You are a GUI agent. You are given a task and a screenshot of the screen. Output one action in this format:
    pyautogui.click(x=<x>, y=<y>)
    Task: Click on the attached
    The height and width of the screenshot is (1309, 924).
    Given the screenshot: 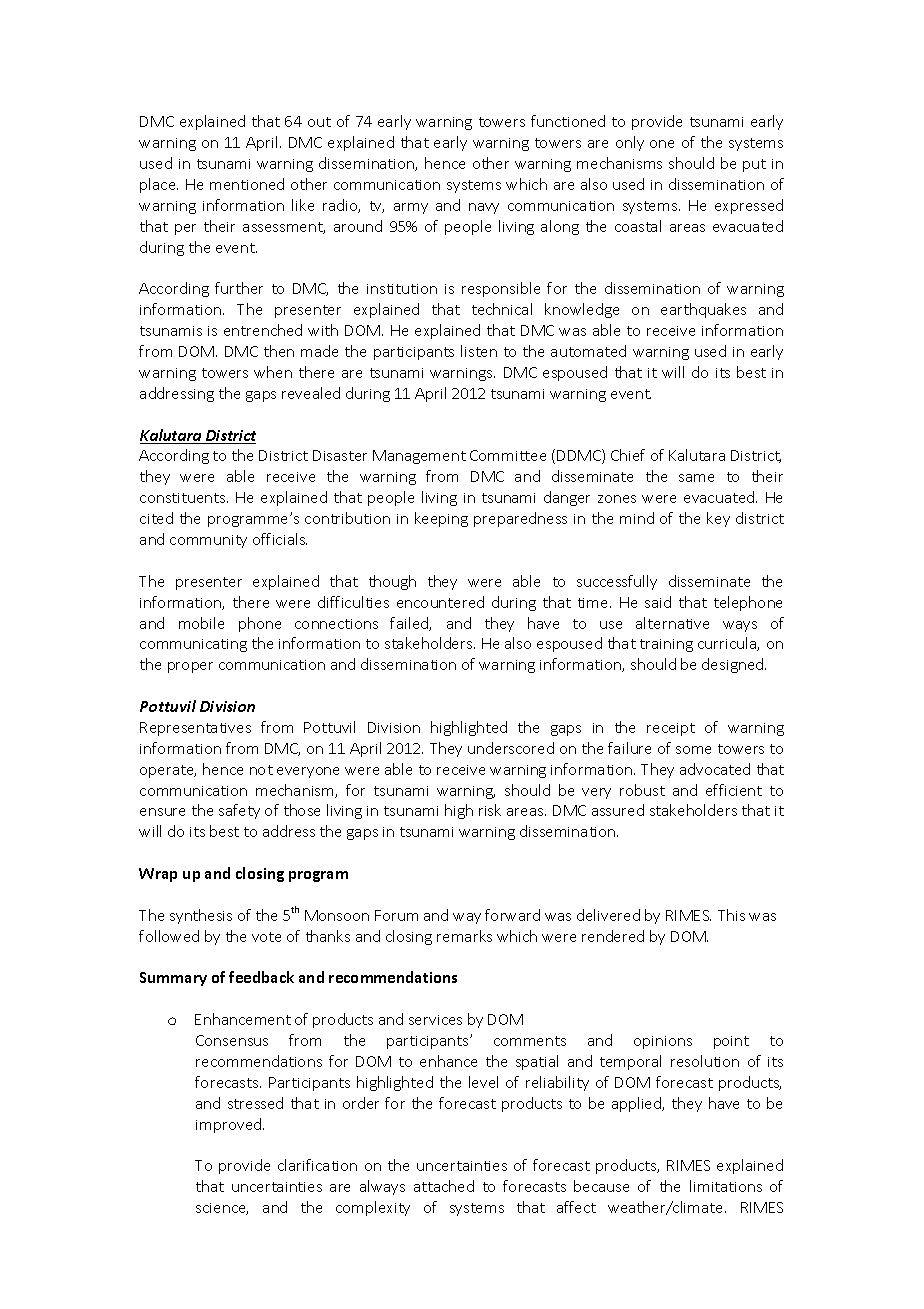 What is the action you would take?
    pyautogui.click(x=444, y=1186)
